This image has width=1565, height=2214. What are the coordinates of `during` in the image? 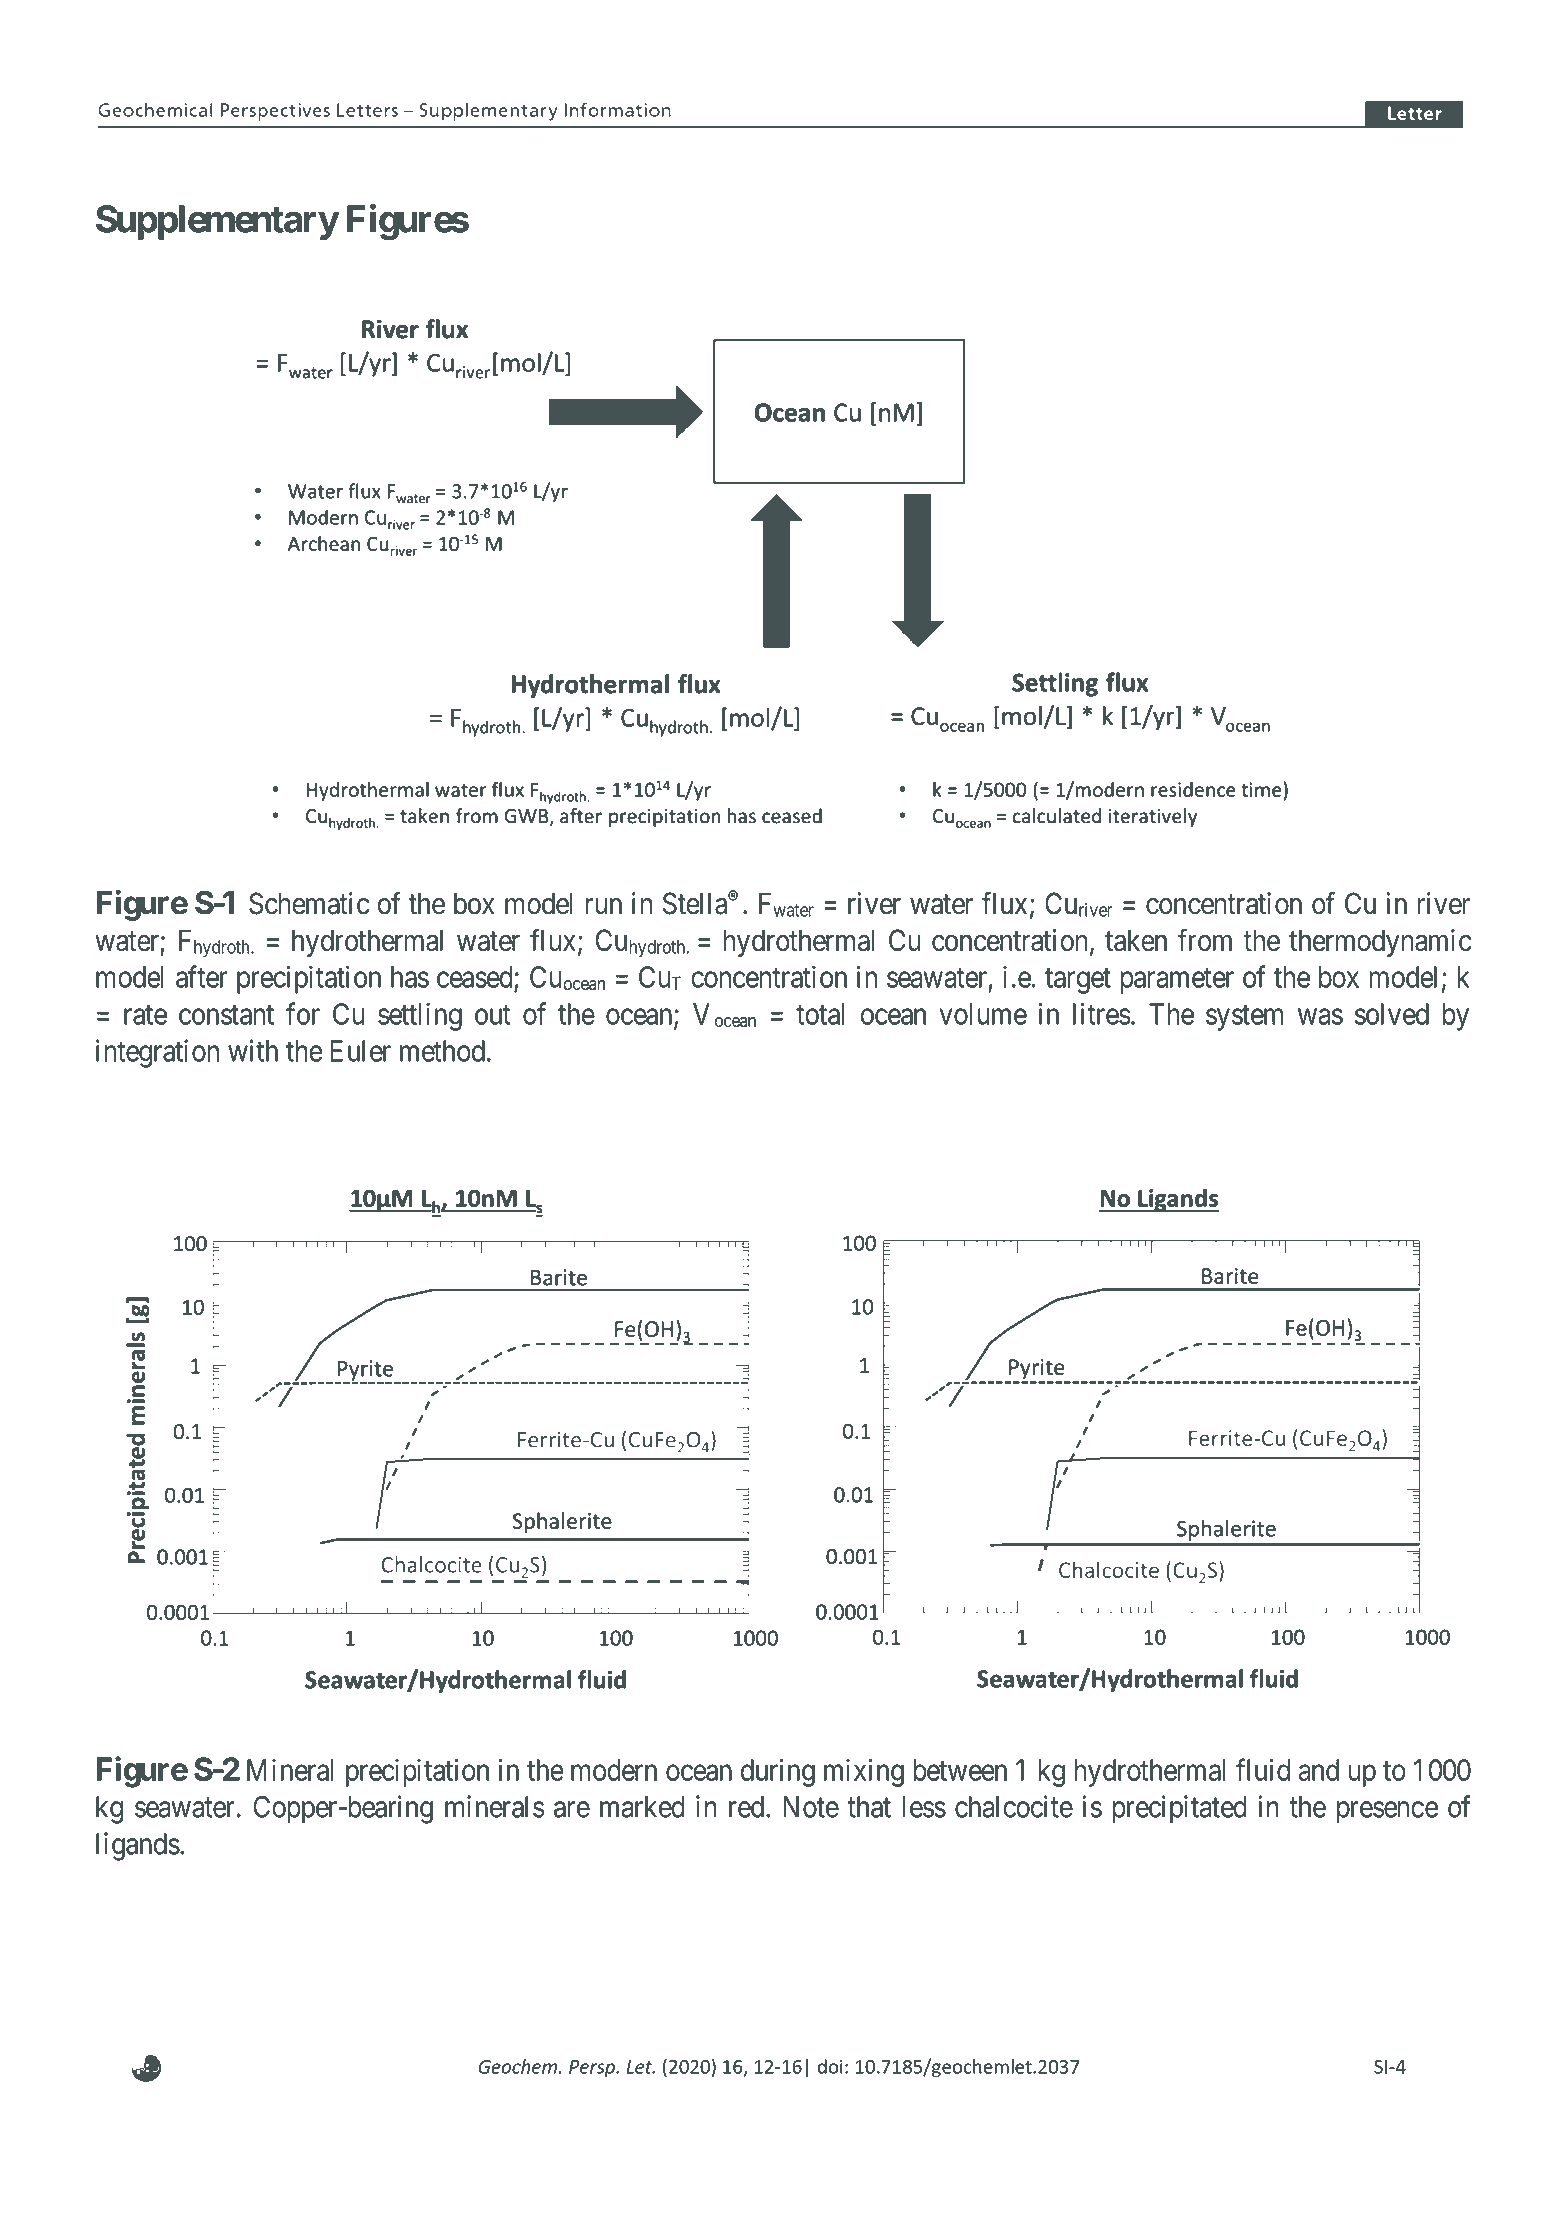 It's located at (778, 1773).
